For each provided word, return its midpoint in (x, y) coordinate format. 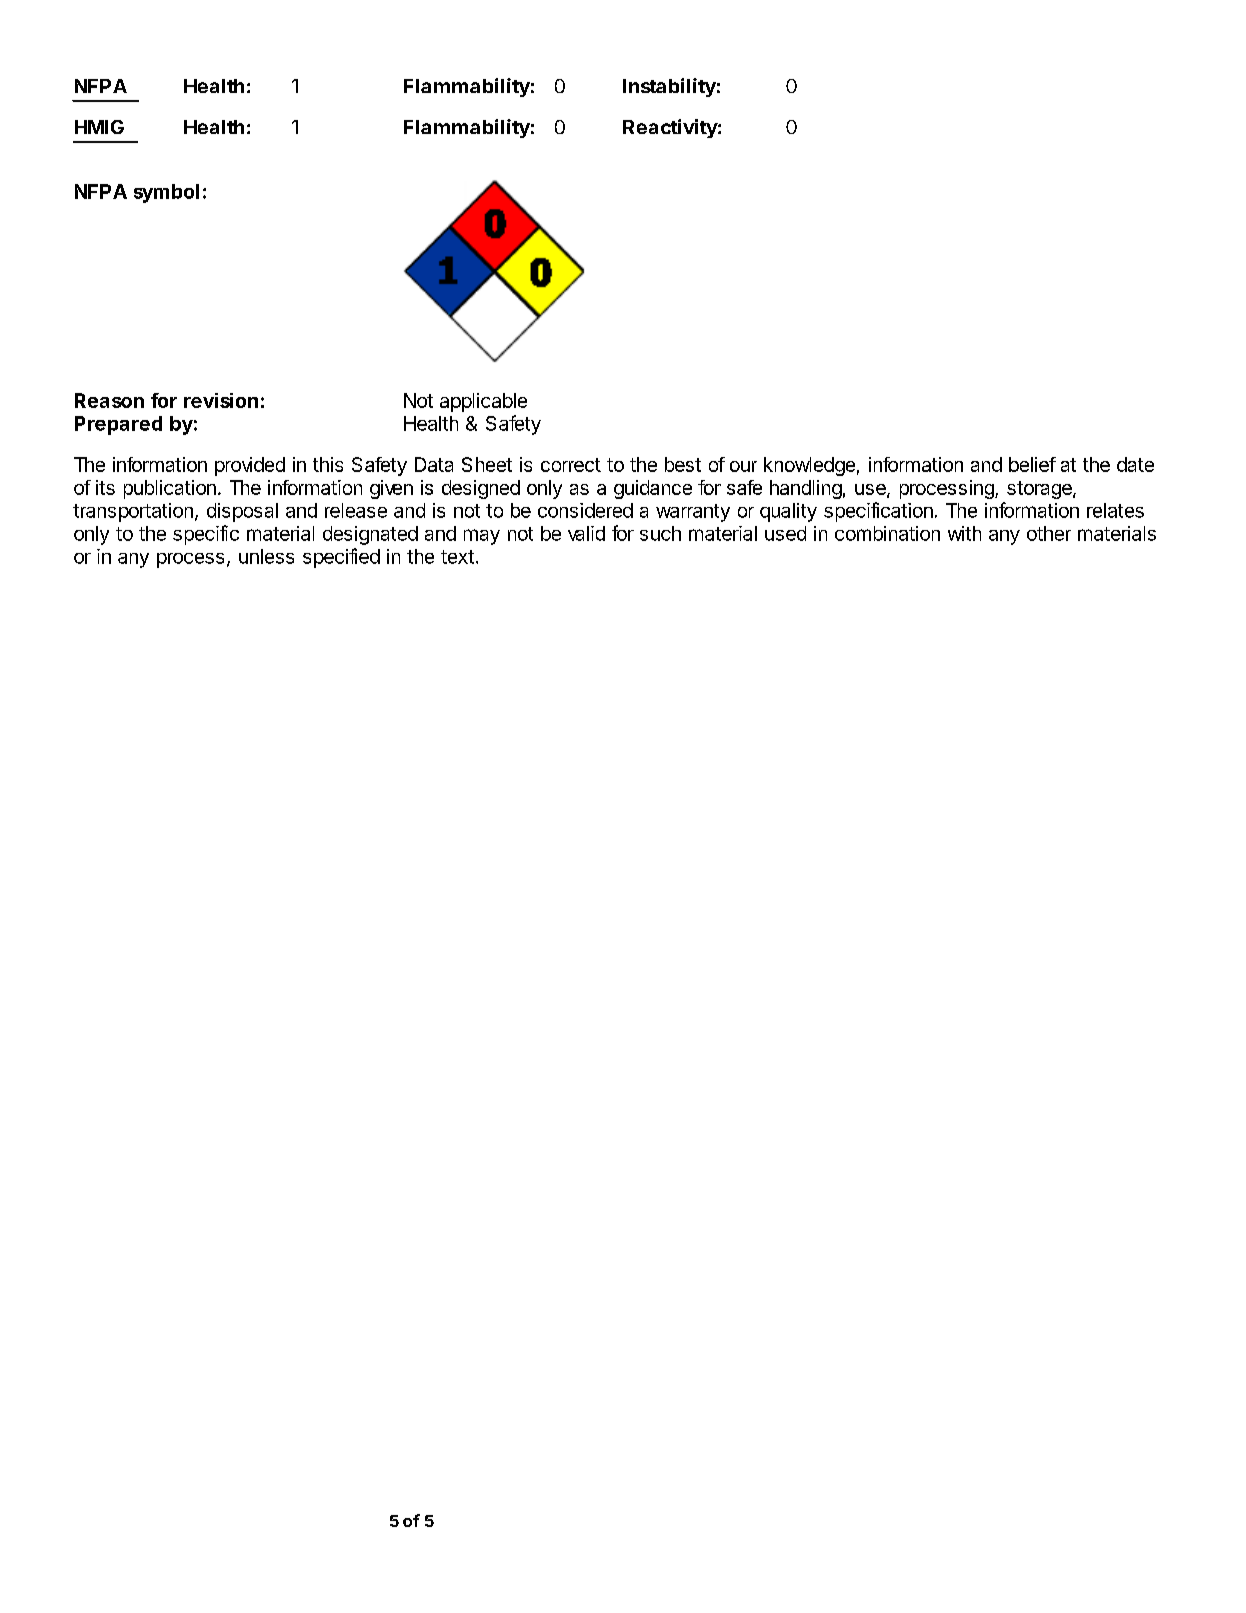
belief (1032, 464)
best (683, 464)
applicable (483, 402)
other (1049, 533)
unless (266, 556)
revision (221, 400)
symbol (166, 193)
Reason (109, 400)
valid (586, 533)
